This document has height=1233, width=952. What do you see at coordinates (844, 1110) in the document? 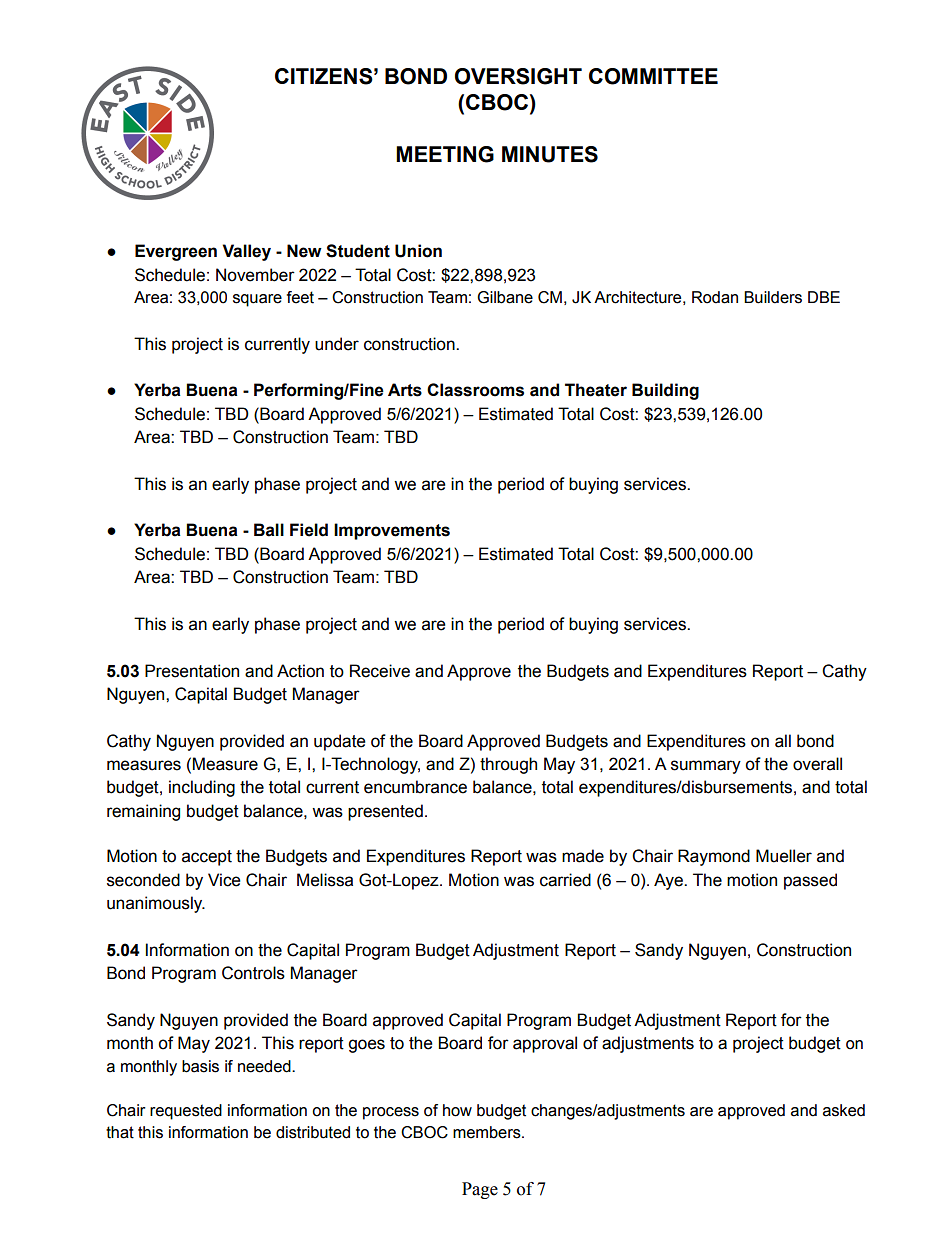
I see `asked` at bounding box center [844, 1110].
